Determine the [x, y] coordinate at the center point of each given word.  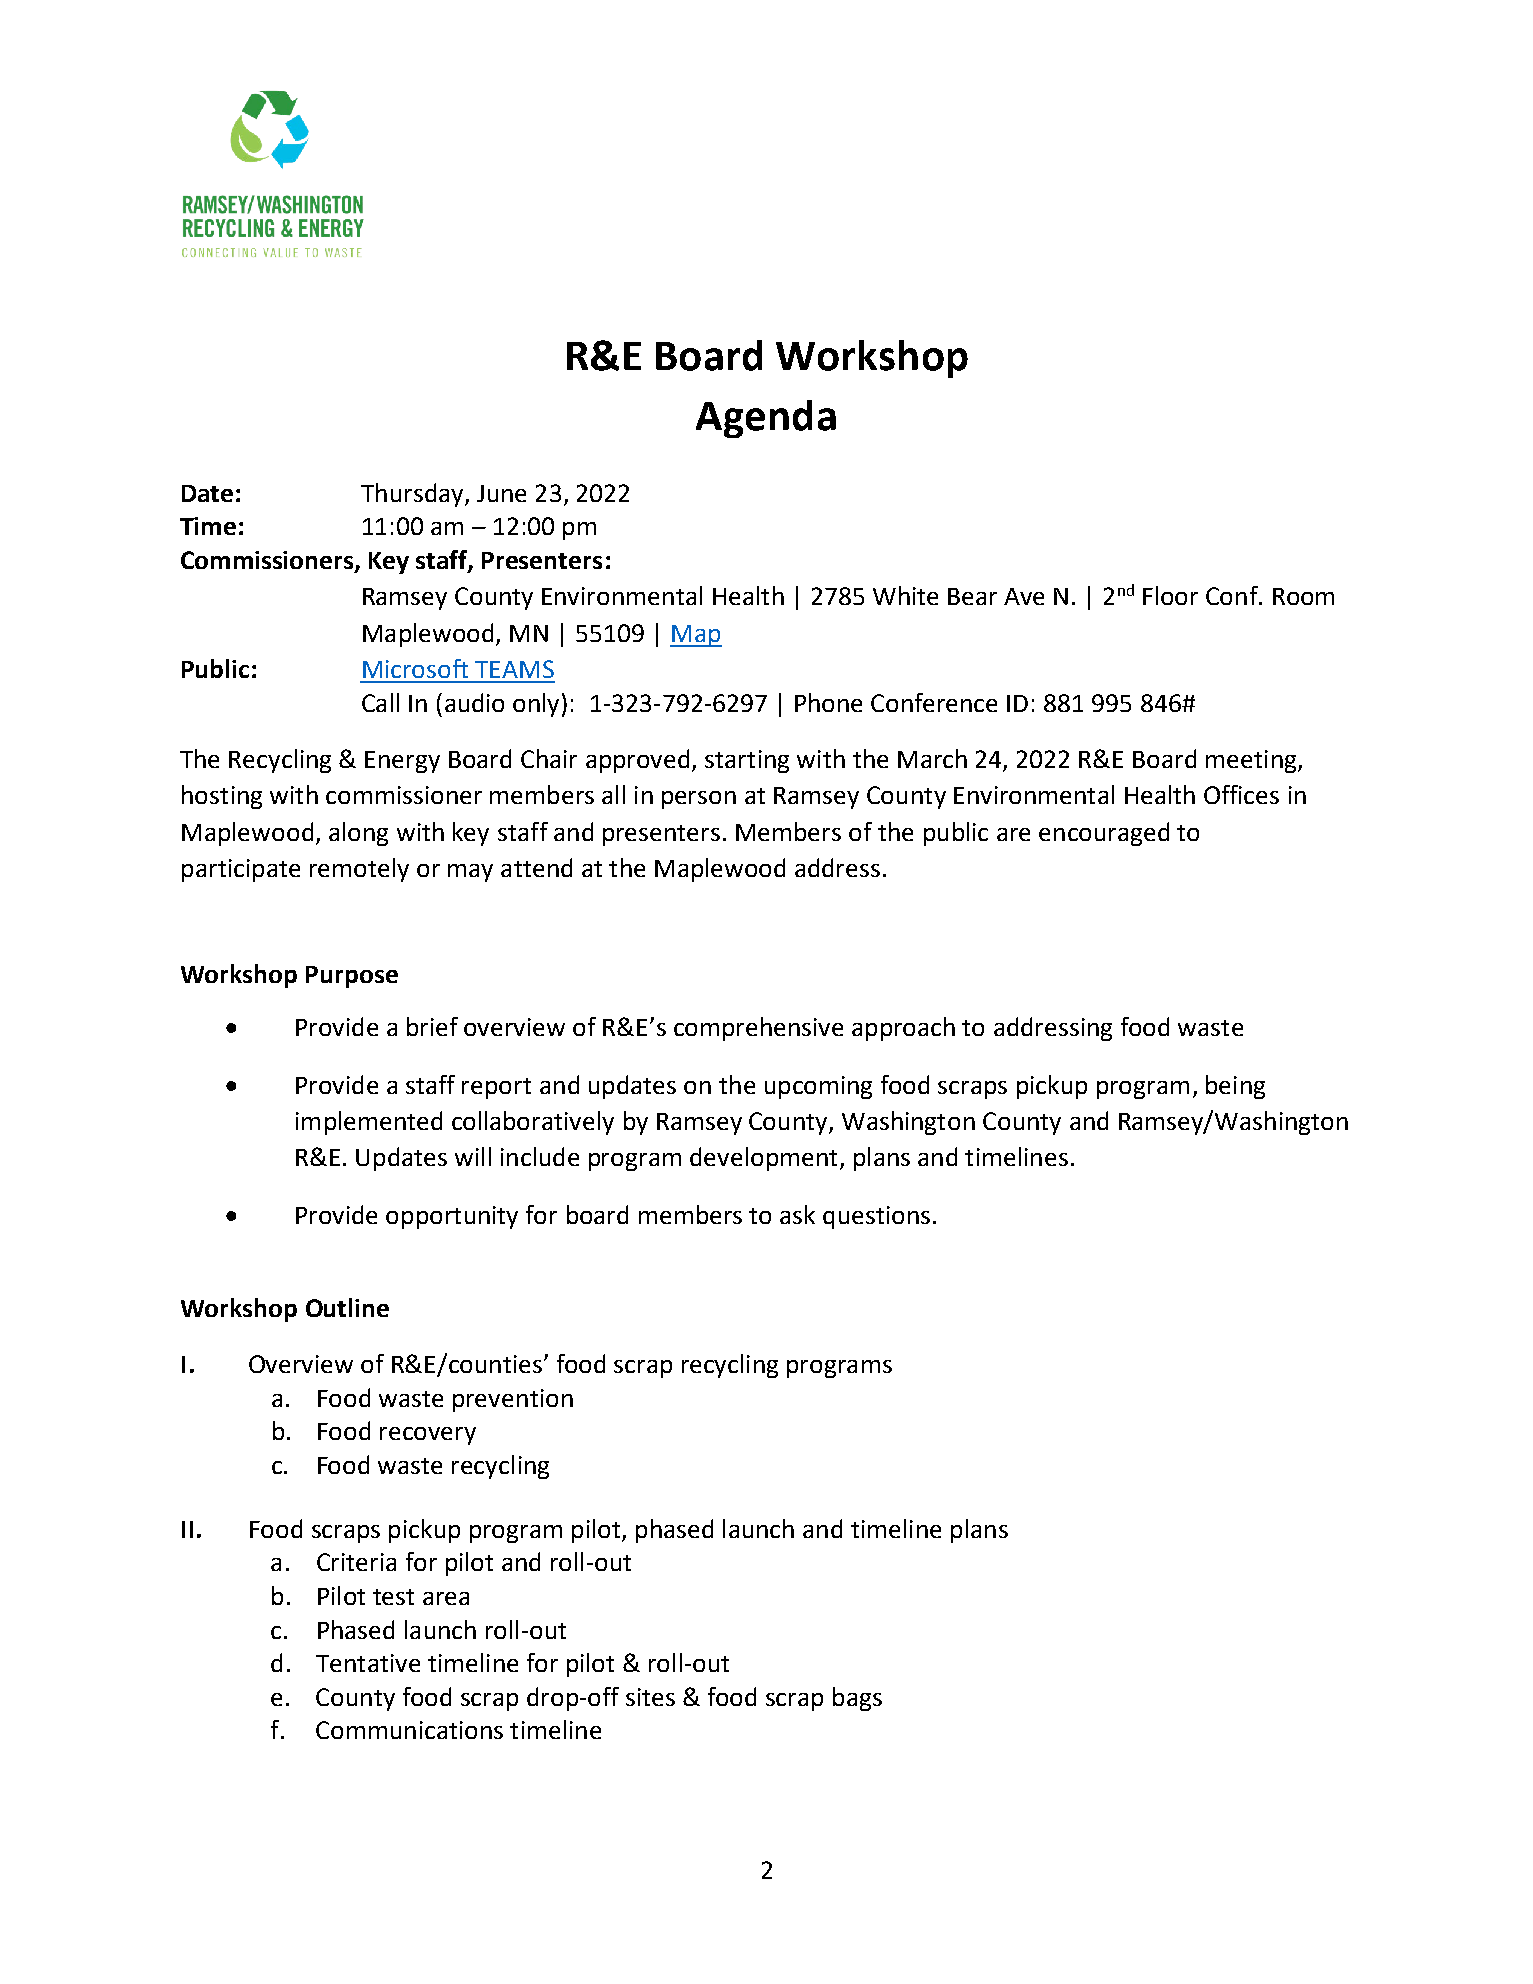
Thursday [413, 495]
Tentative [368, 1663]
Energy [402, 762]
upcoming [818, 1087]
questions [876, 1217]
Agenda [766, 419]
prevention [513, 1400]
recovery [428, 1436]
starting [747, 761]
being [1235, 1087]
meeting [1252, 761]
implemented [369, 1123]
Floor [1170, 595]
